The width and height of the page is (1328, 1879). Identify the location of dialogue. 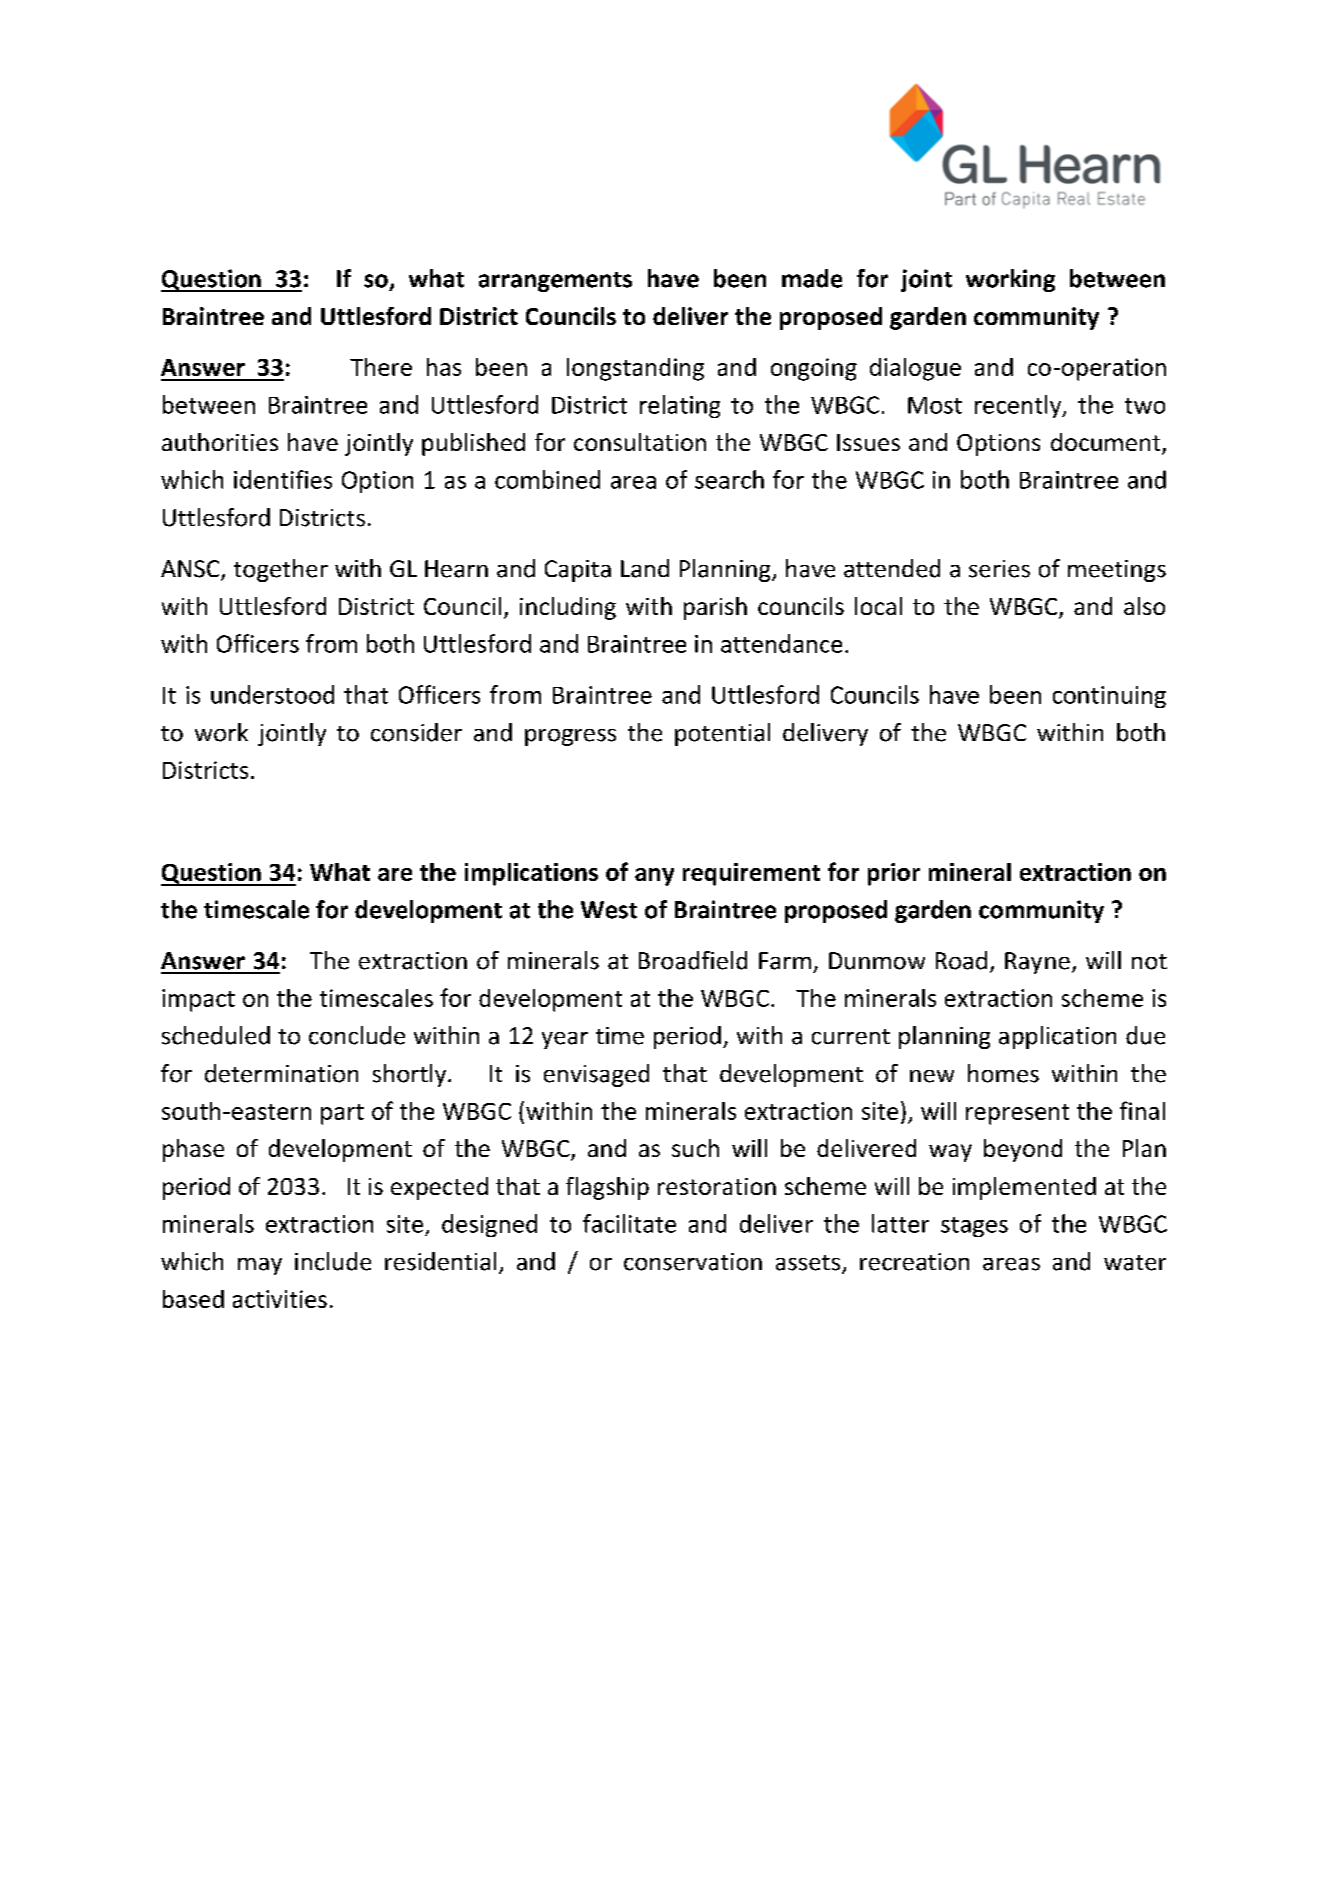
(915, 369).
